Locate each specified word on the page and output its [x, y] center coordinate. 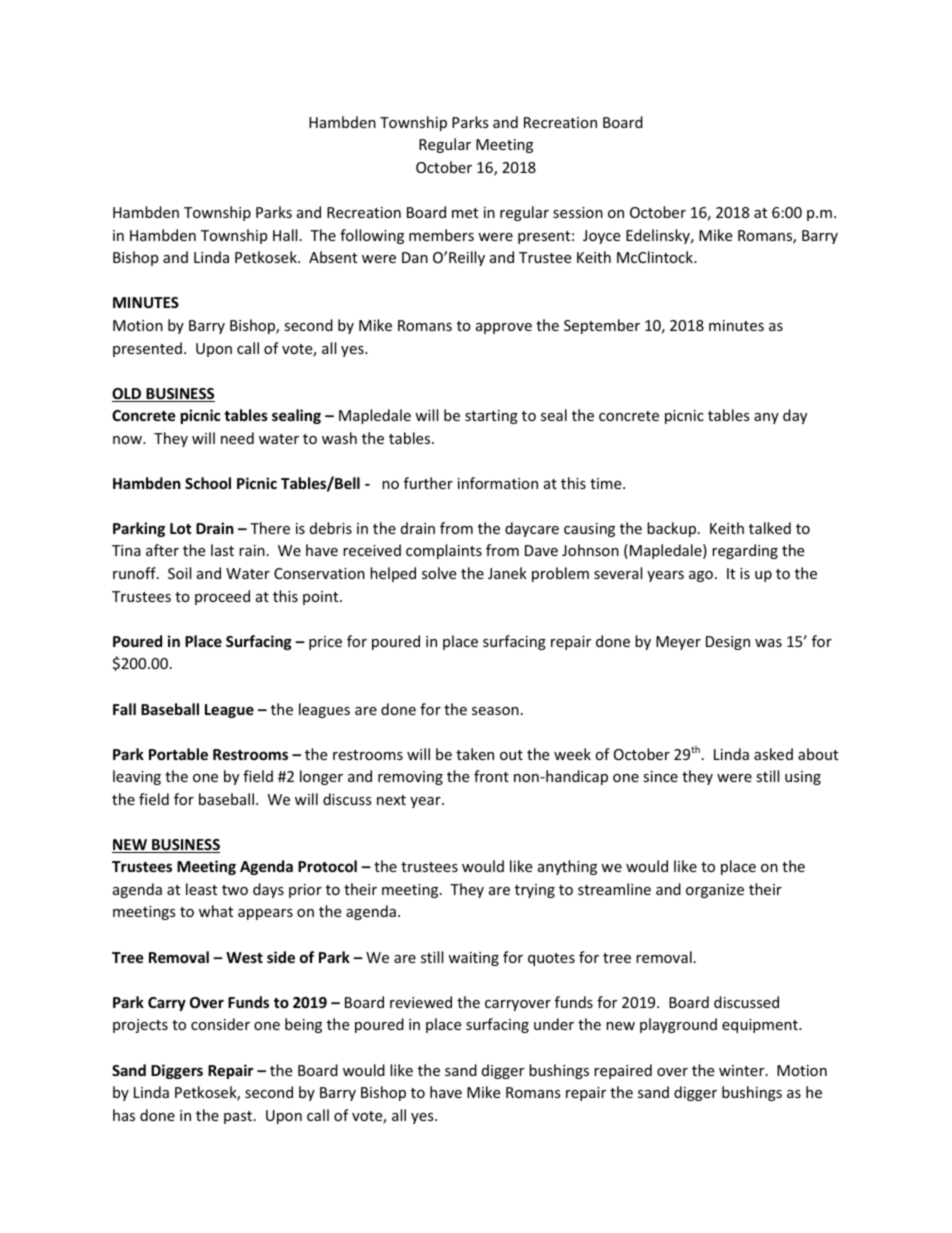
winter [743, 1070]
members [441, 235]
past [239, 1117]
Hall [285, 235]
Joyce [601, 237]
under [554, 1024]
